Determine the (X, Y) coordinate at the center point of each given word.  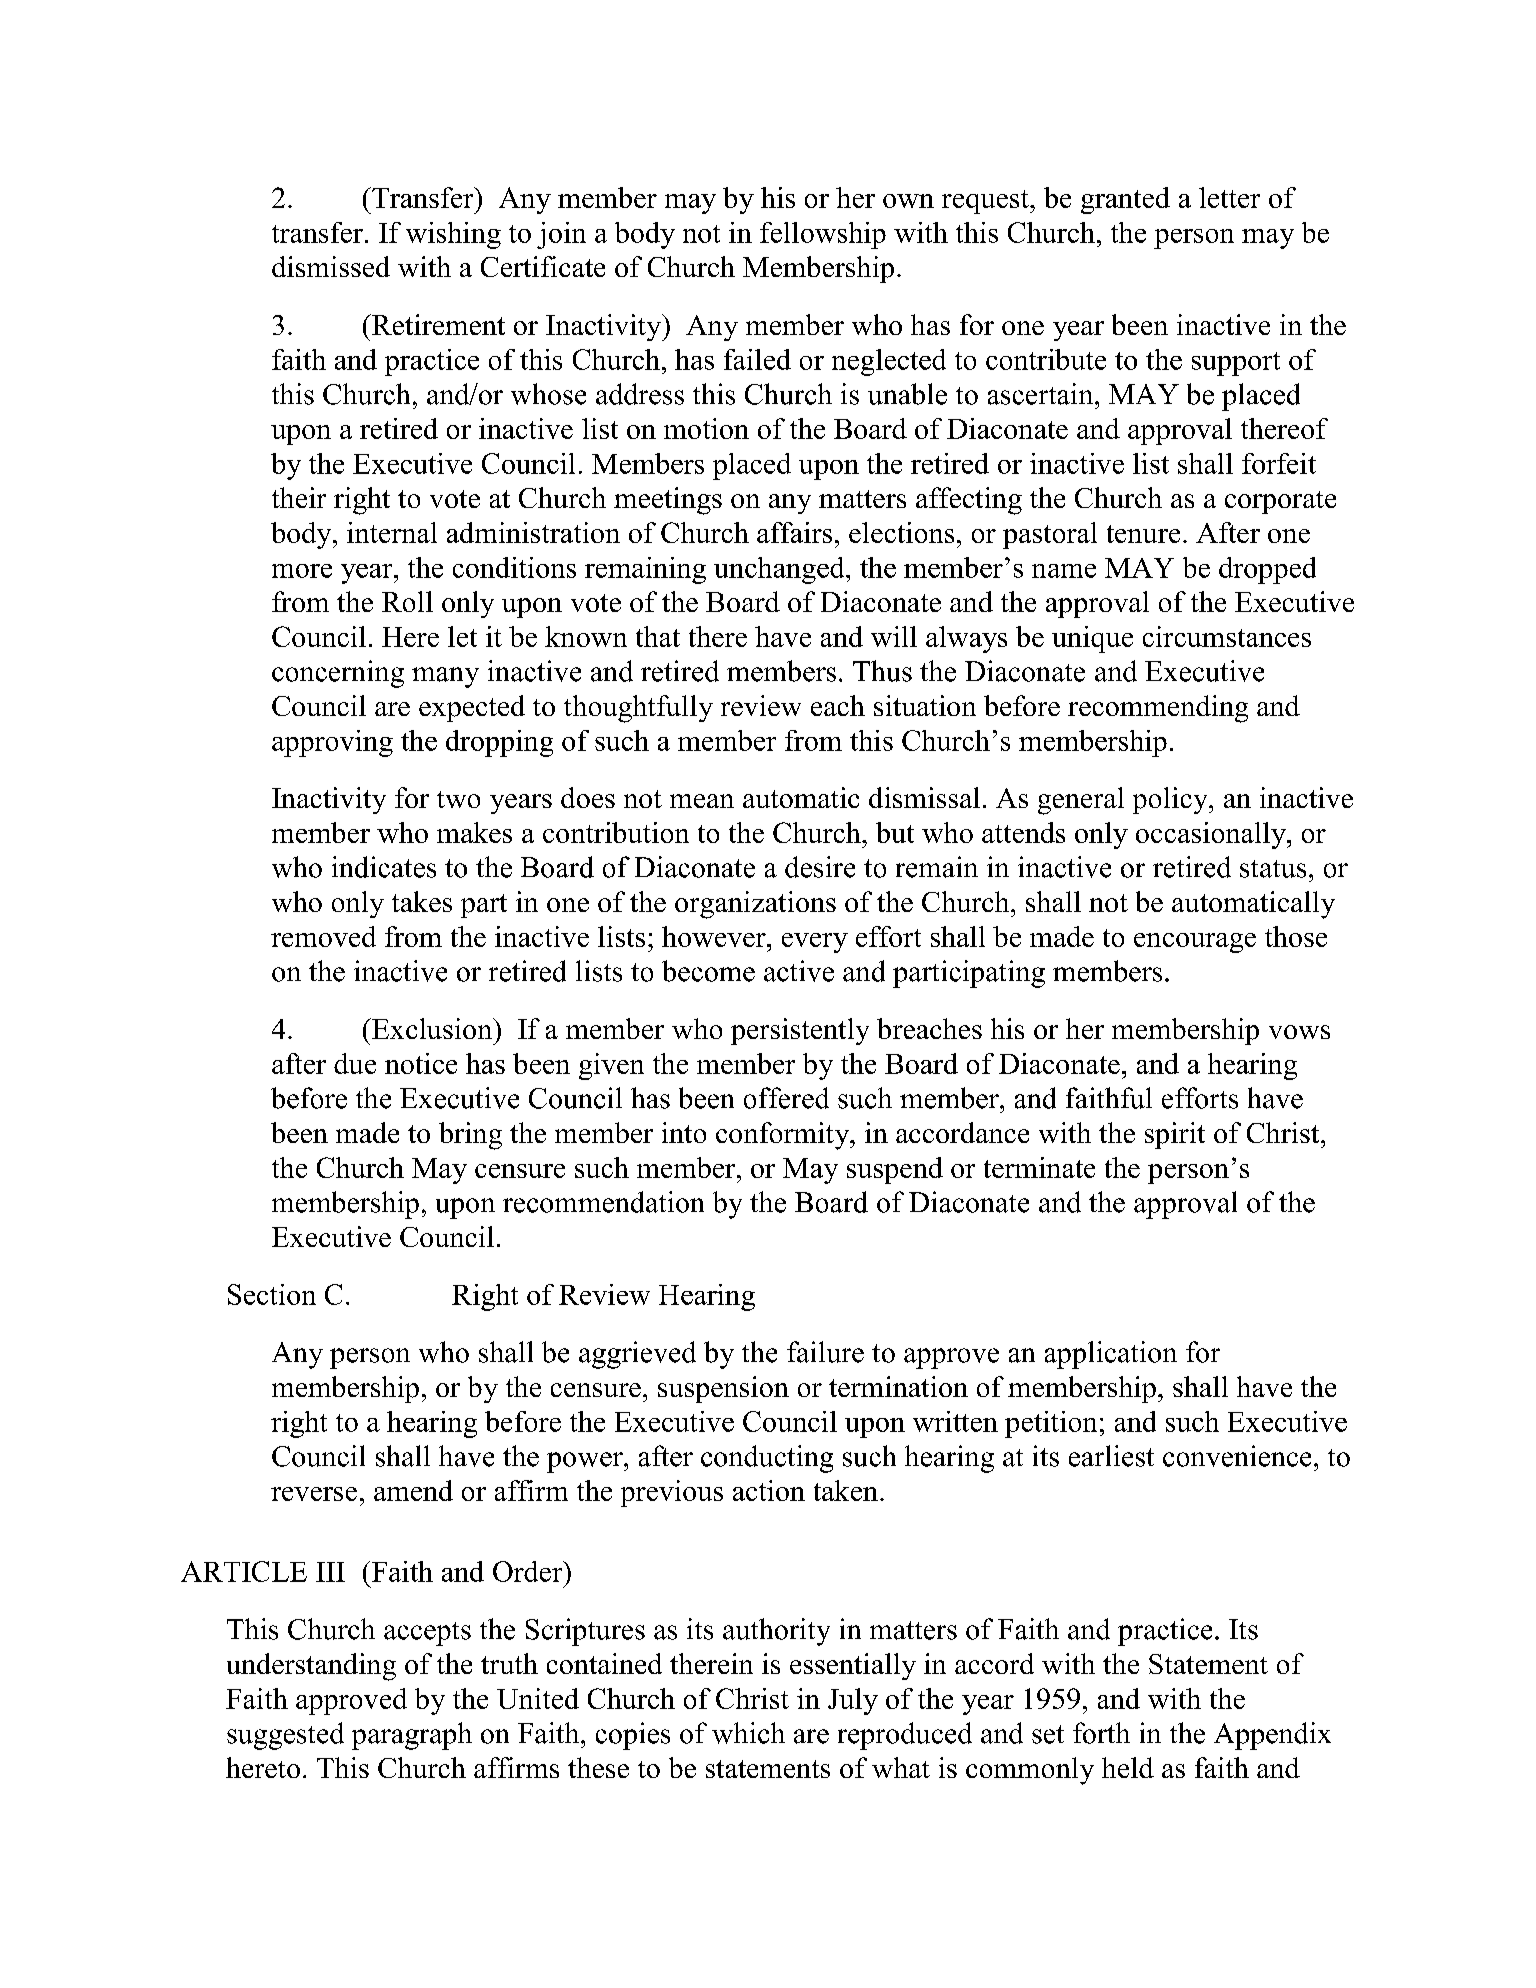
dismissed (331, 266)
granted (1125, 200)
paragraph (412, 1736)
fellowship (823, 235)
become (708, 971)
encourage (1195, 943)
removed (323, 936)
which (748, 1733)
